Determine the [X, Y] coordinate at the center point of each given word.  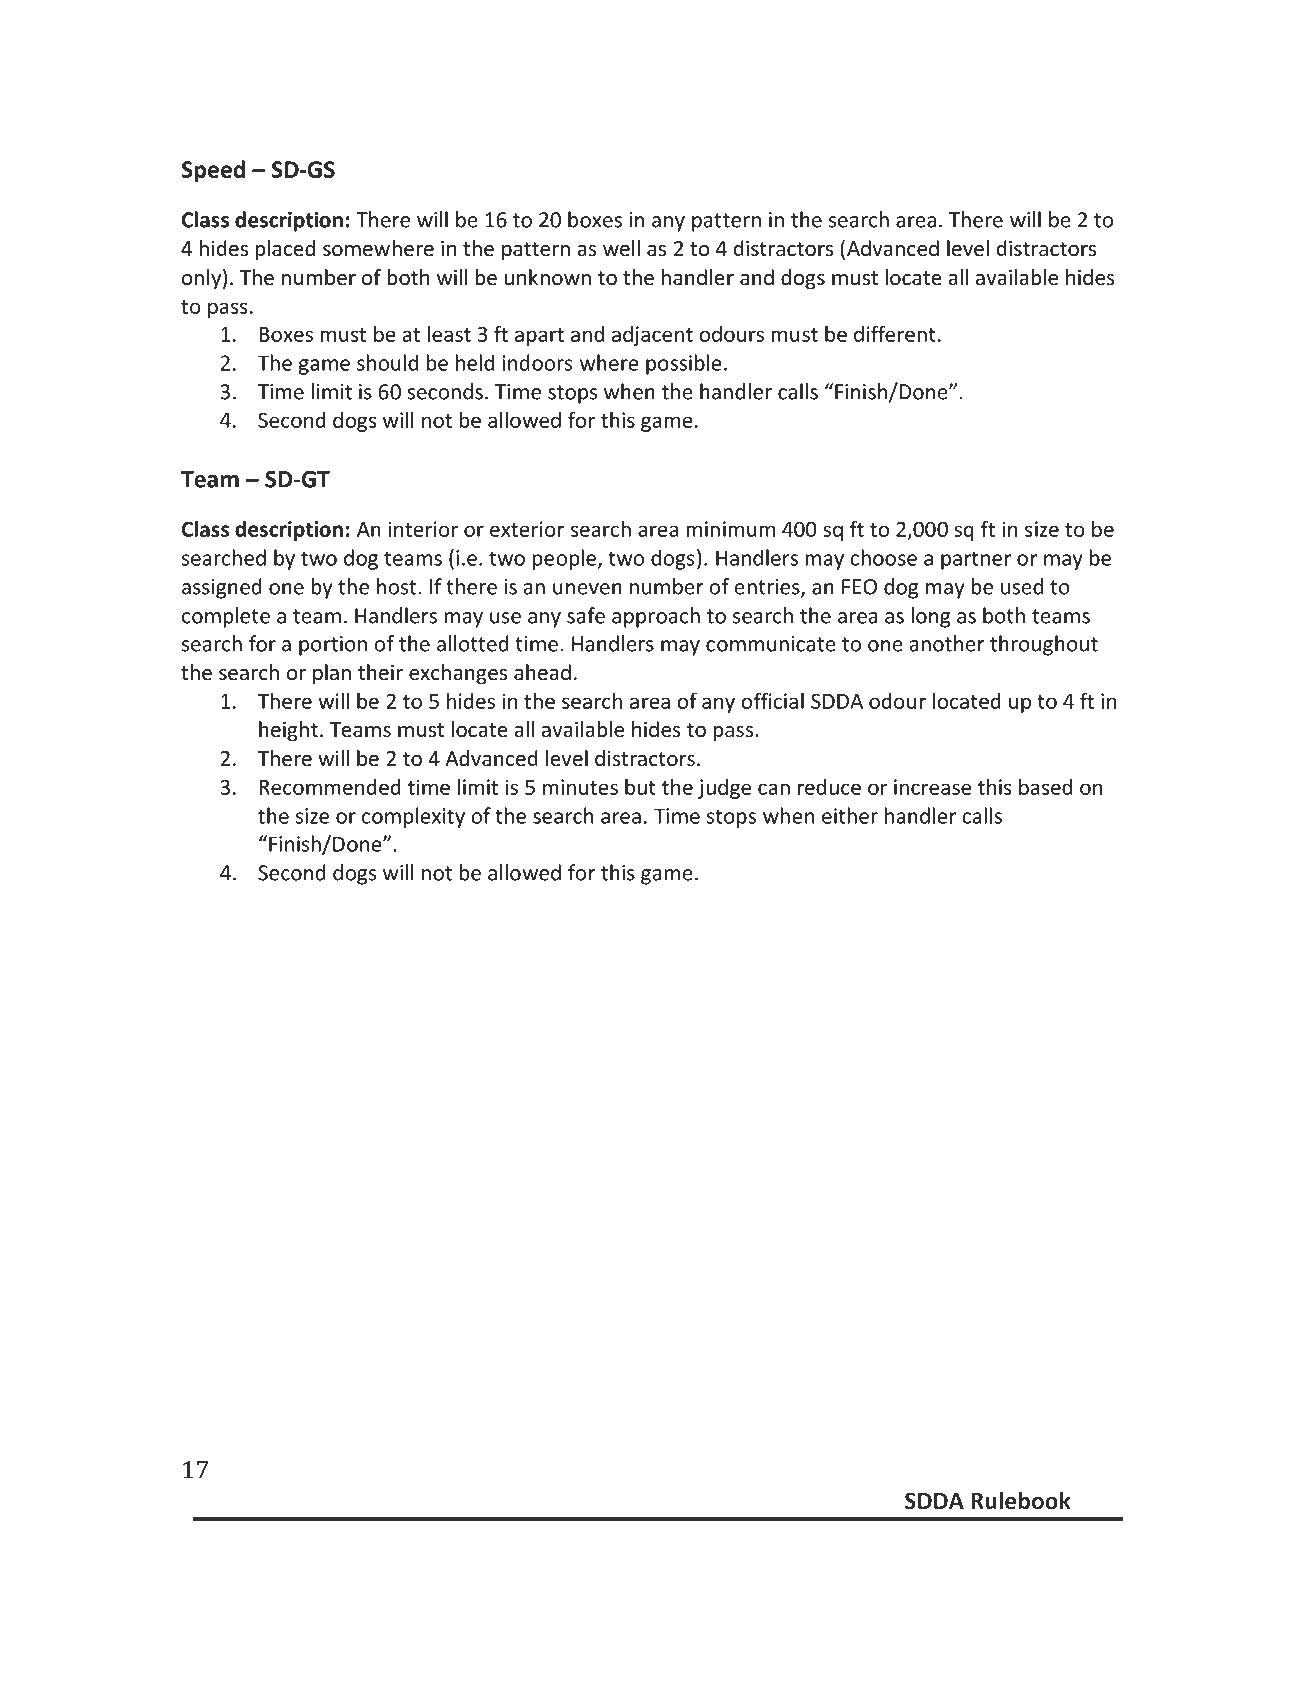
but [640, 786]
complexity [413, 817]
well [621, 248]
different [895, 333]
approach [656, 617]
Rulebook [1021, 1500]
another [947, 643]
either [850, 815]
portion [333, 646]
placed [285, 250]
